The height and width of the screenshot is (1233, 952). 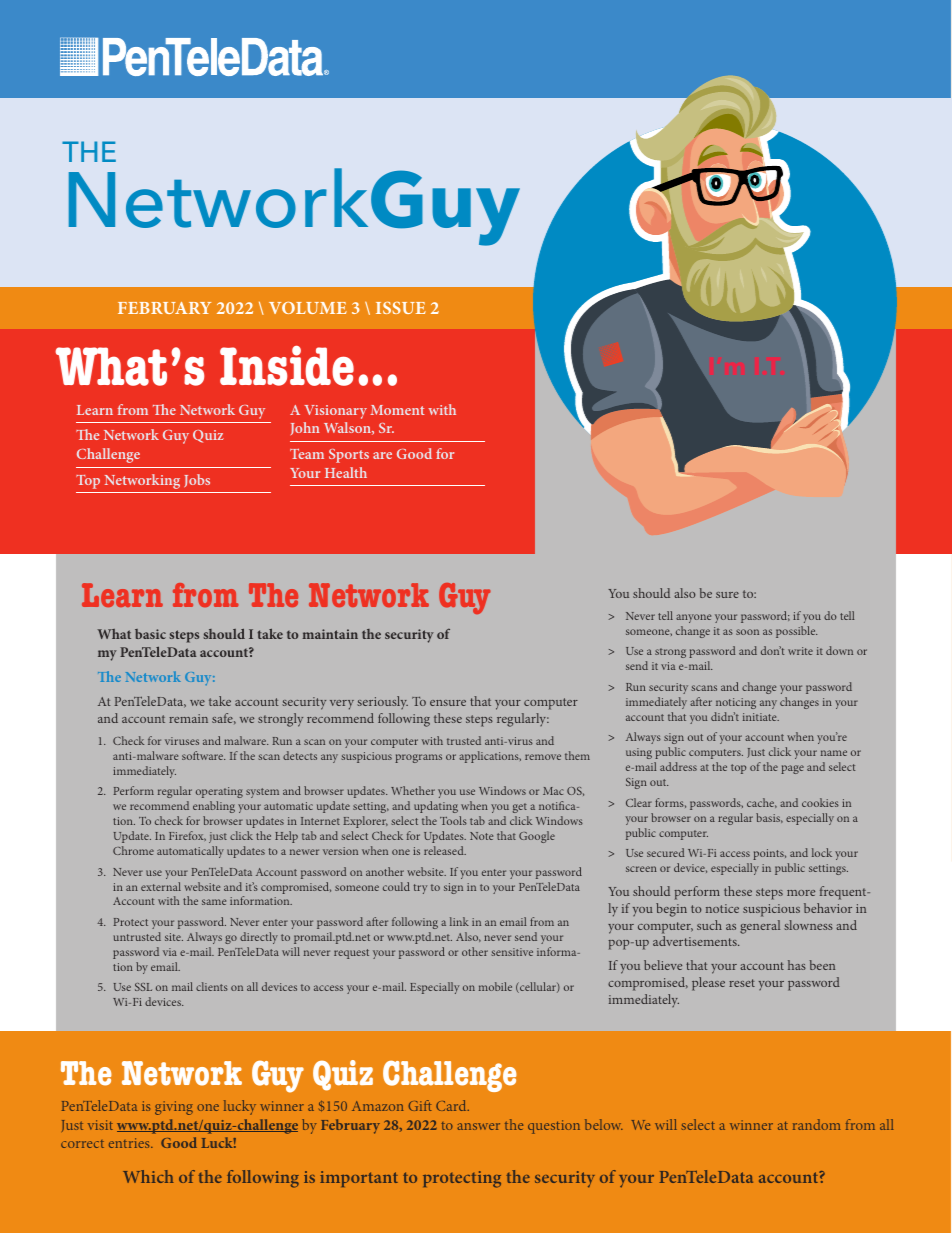 What do you see at coordinates (747, 632) in the screenshot?
I see `soon` at bounding box center [747, 632].
